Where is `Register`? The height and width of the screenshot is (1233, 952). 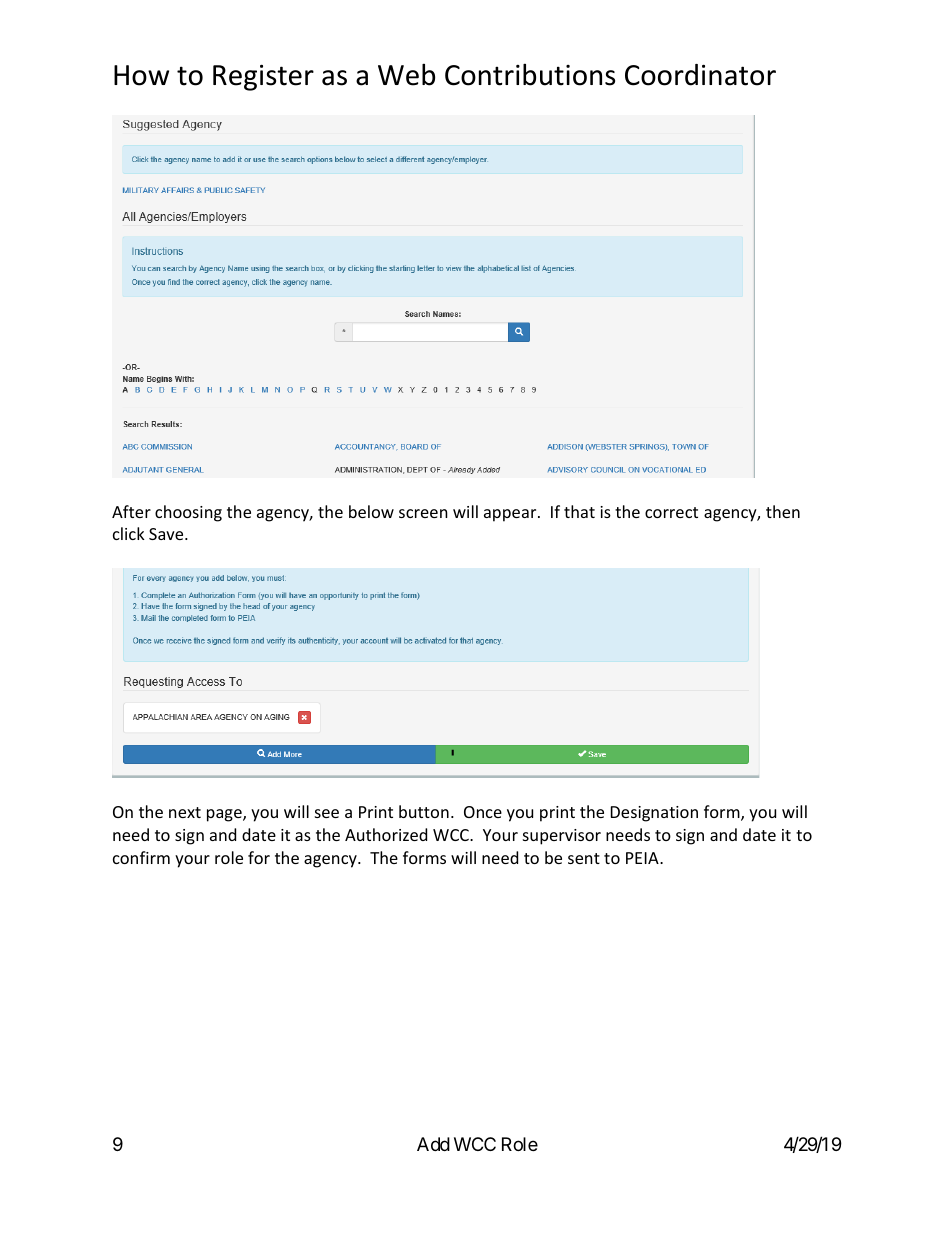
Register is located at coordinates (263, 78).
